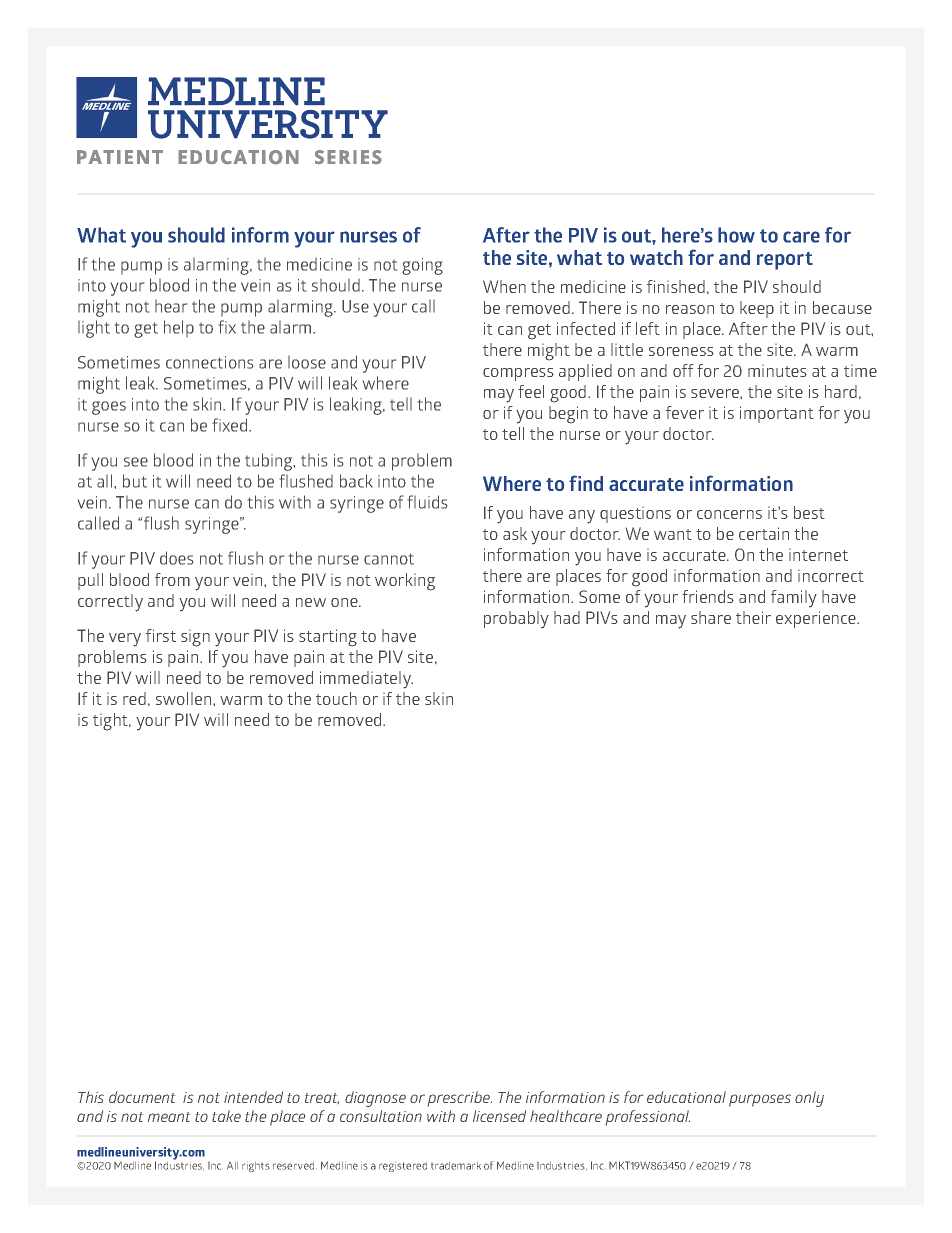 The image size is (952, 1233). What do you see at coordinates (176, 558) in the screenshot?
I see `does` at bounding box center [176, 558].
